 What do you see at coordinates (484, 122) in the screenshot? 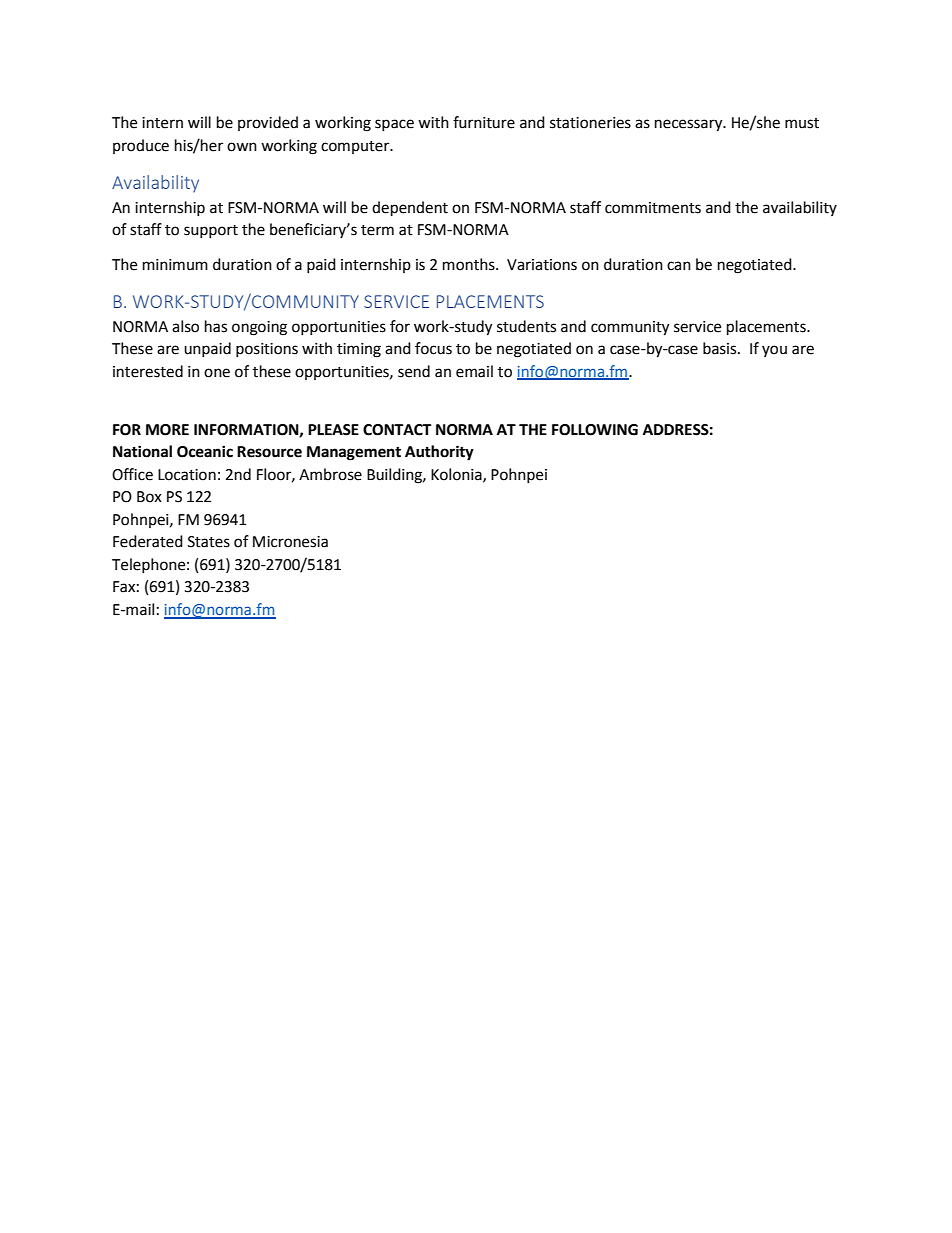
I see `furniture` at bounding box center [484, 122].
